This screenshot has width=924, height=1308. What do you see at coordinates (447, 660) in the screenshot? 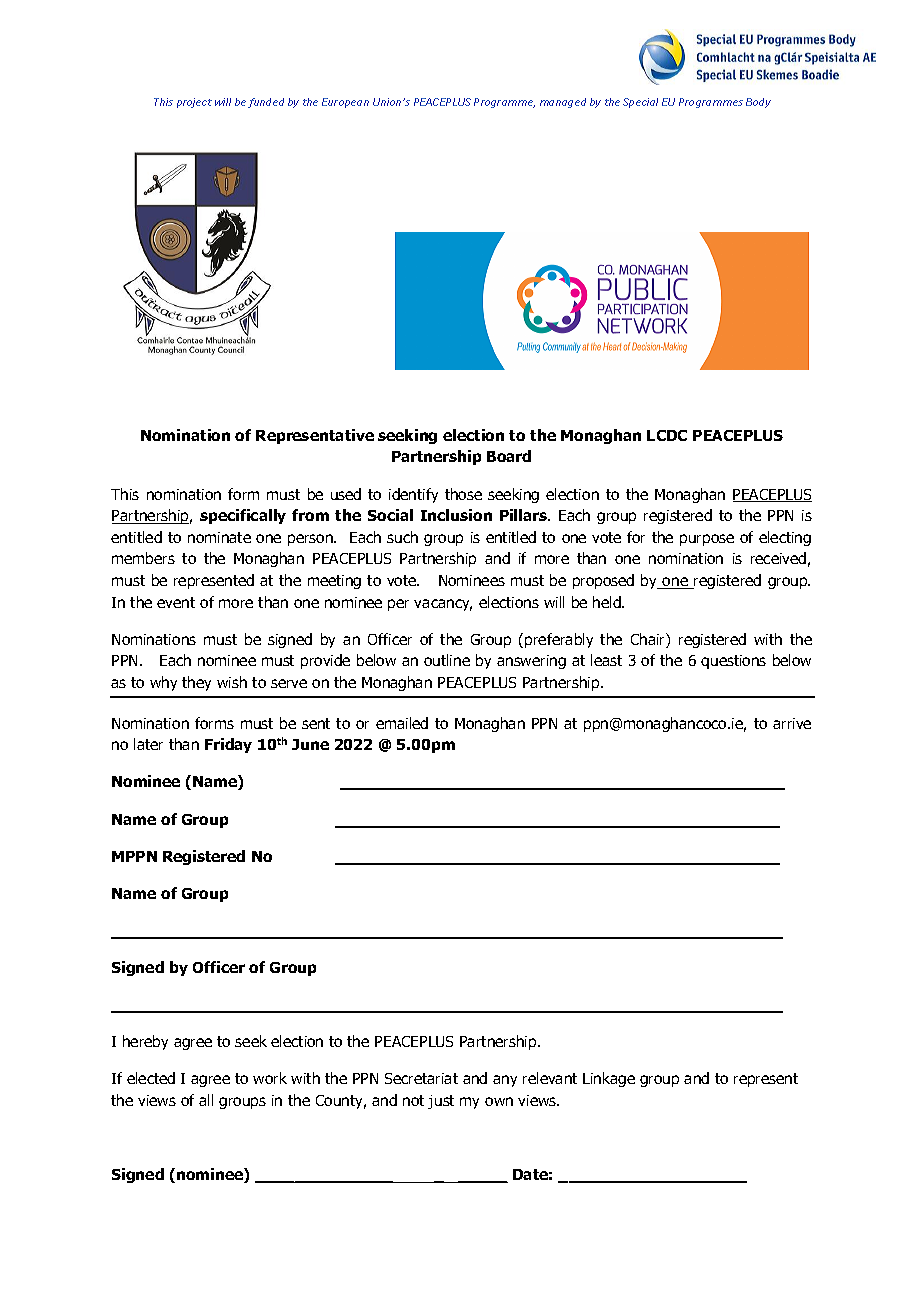
I see `outline` at bounding box center [447, 660].
